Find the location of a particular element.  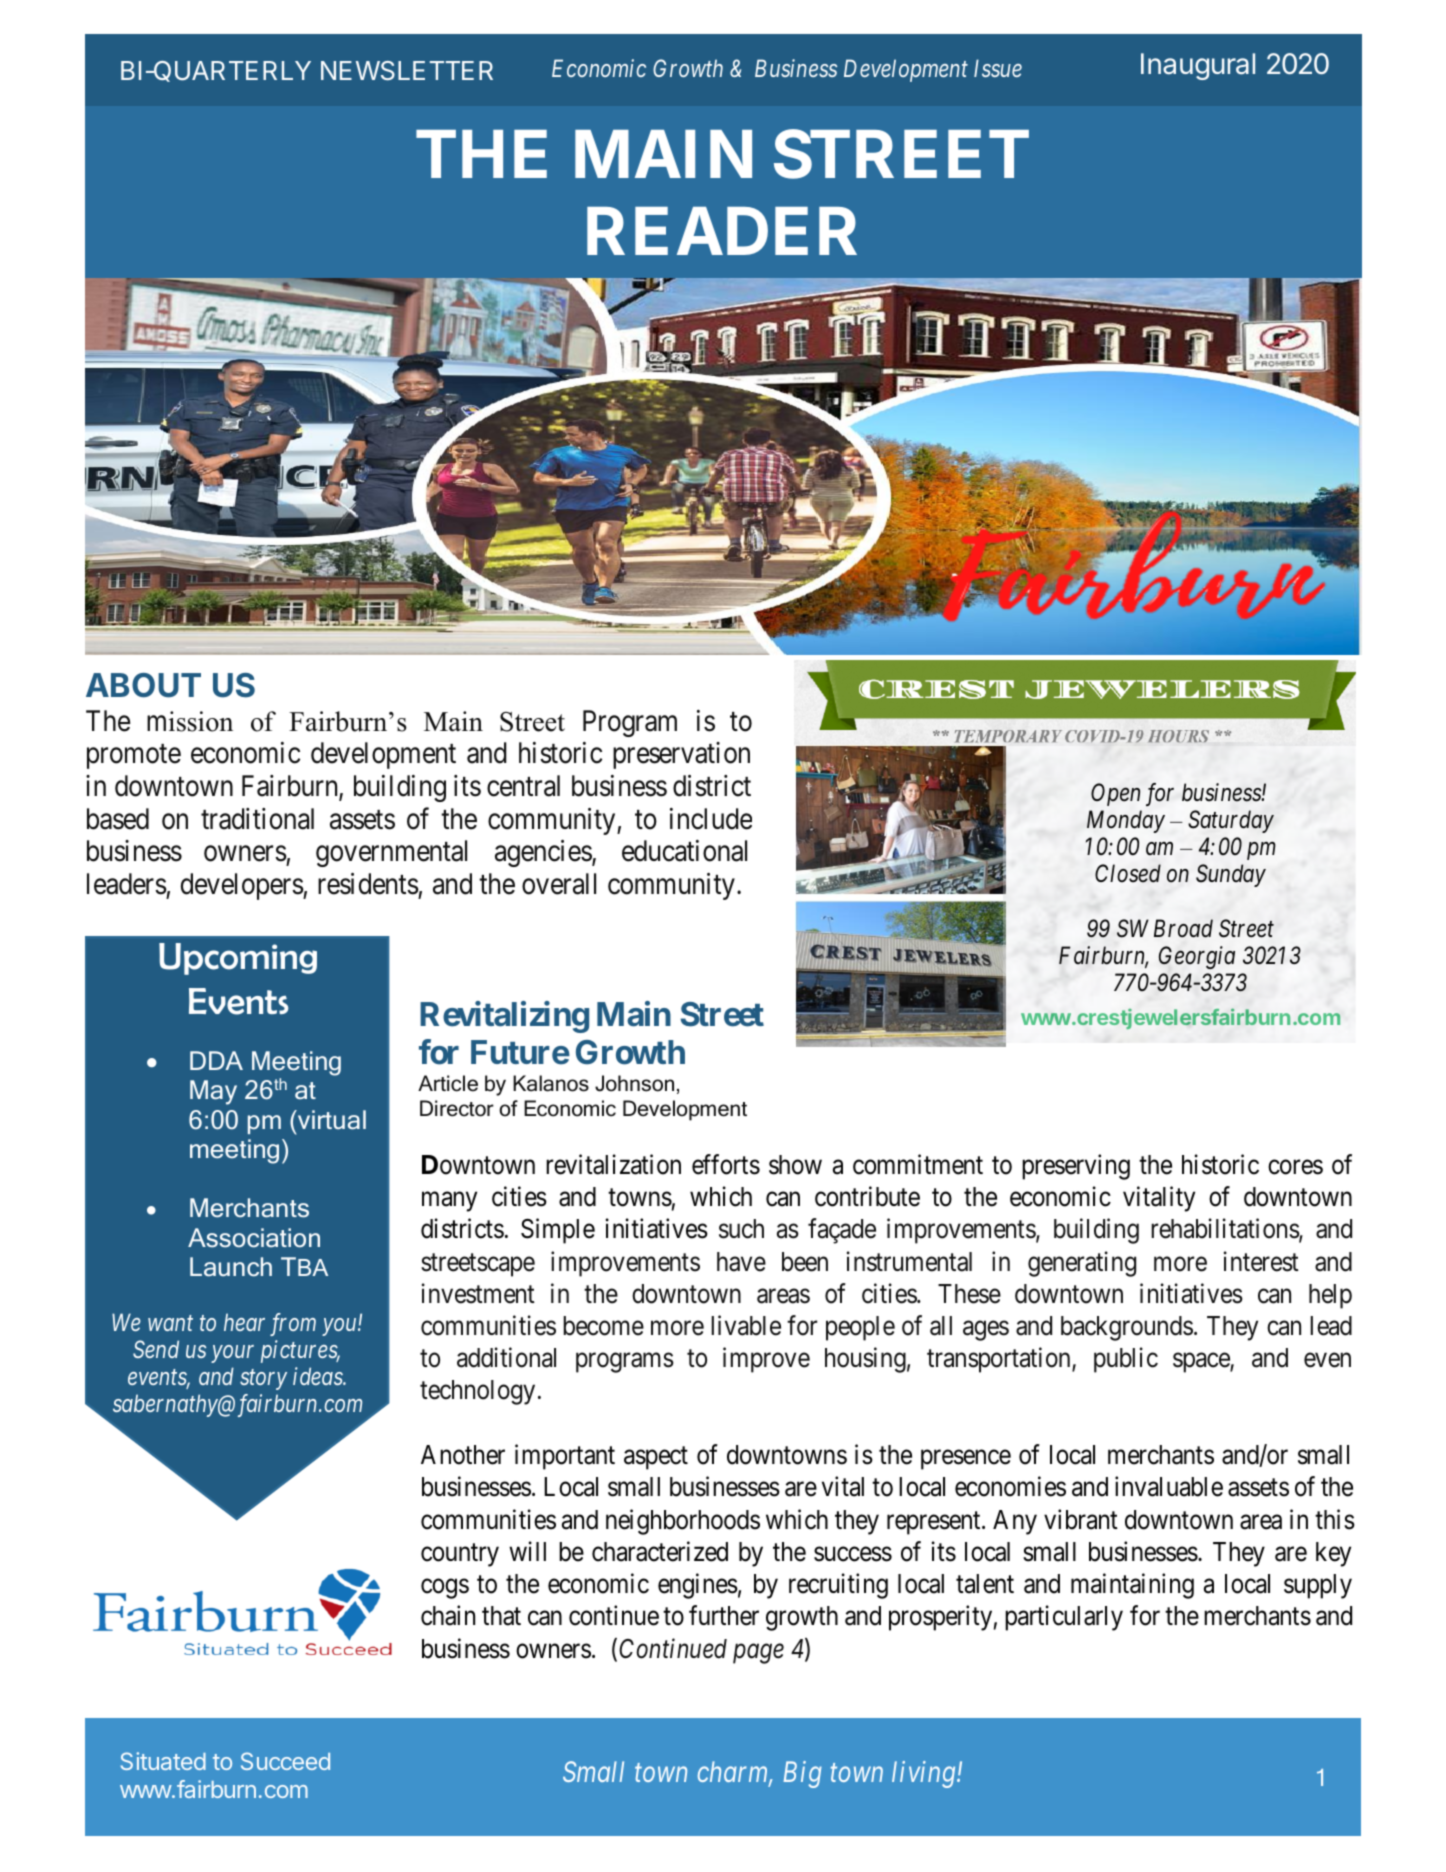

hear is located at coordinates (244, 1322).
